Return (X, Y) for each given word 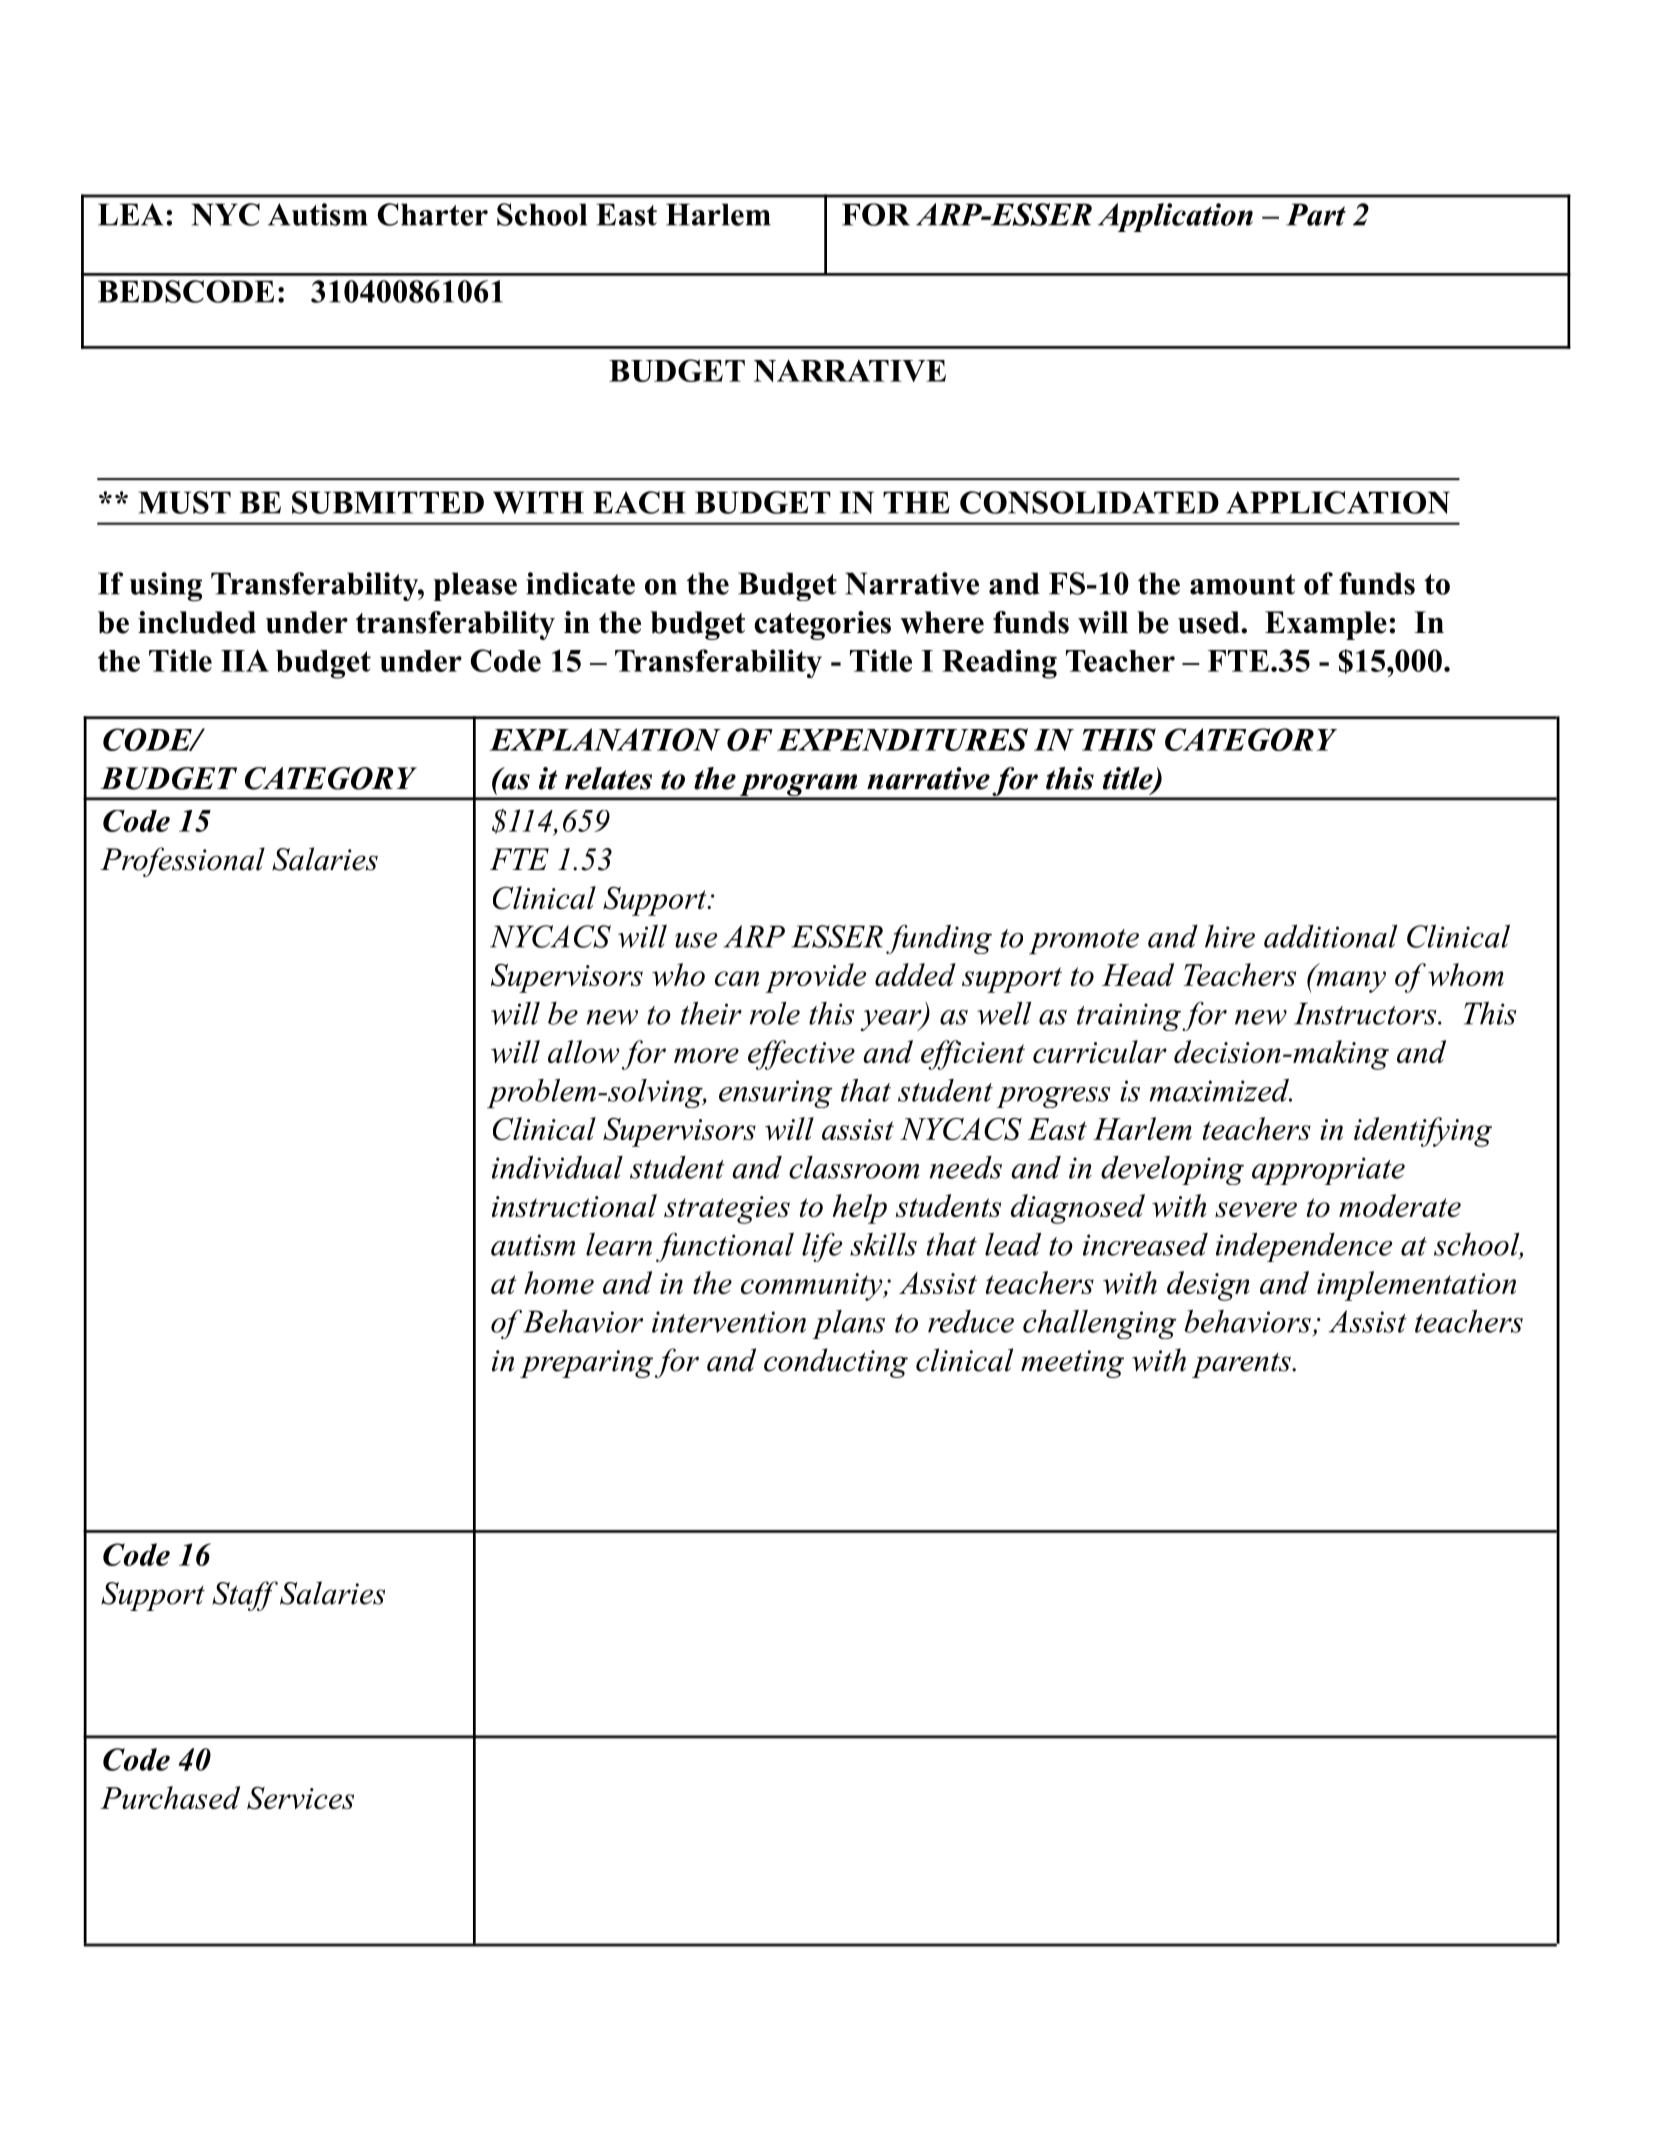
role (775, 1013)
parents (1242, 1365)
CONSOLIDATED (1089, 502)
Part (1316, 214)
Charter (432, 214)
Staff (245, 1596)
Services (300, 1798)
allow (583, 1051)
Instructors (1365, 1013)
